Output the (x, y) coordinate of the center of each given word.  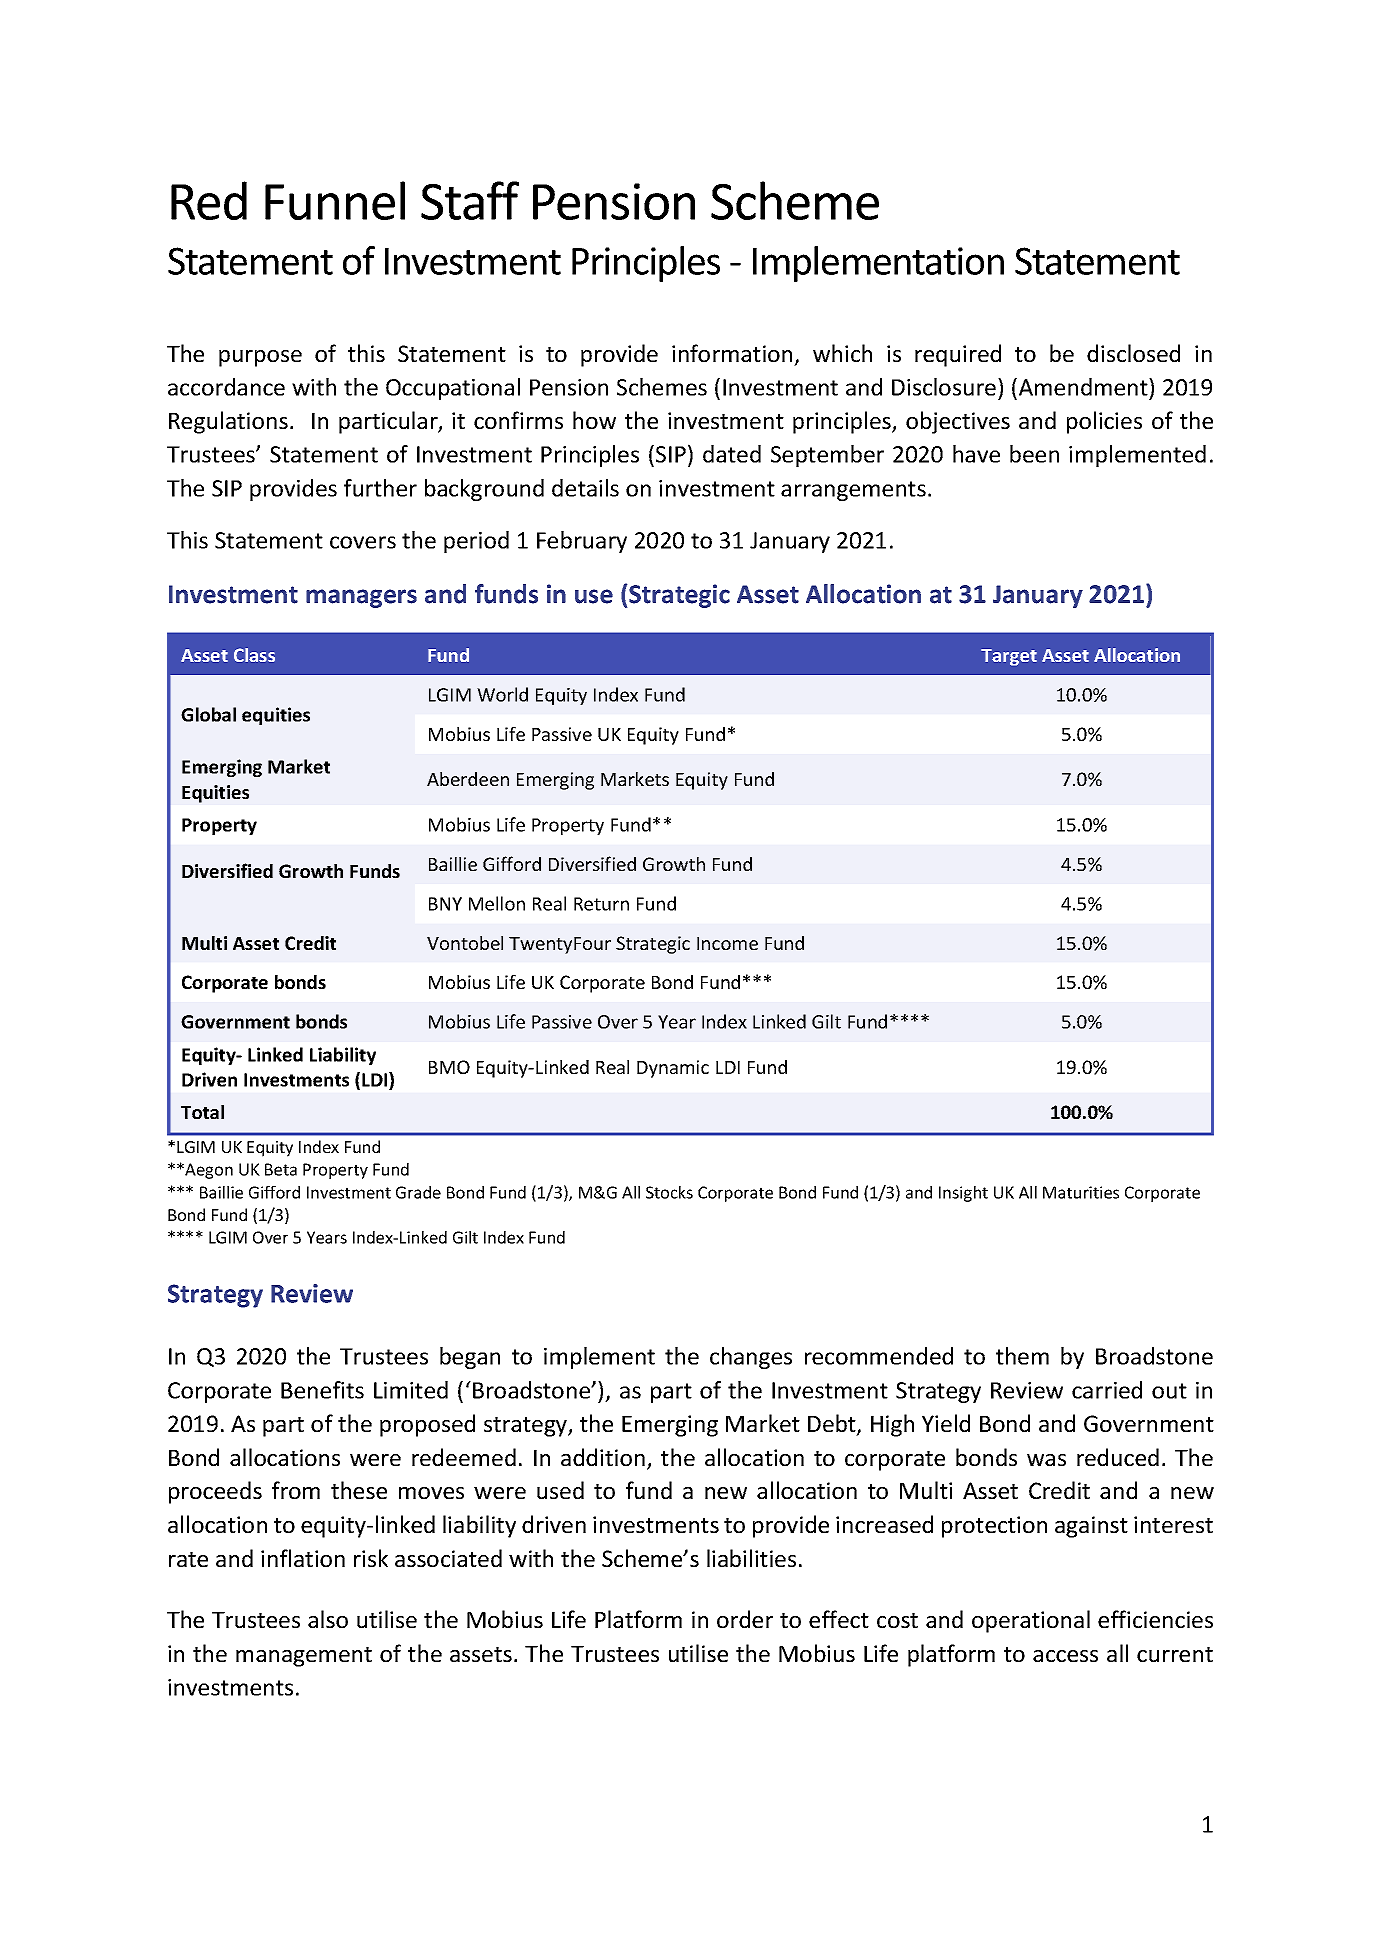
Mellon (497, 903)
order (745, 1619)
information (732, 353)
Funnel (335, 200)
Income (727, 943)
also (328, 1619)
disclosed (1133, 353)
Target (1009, 657)
